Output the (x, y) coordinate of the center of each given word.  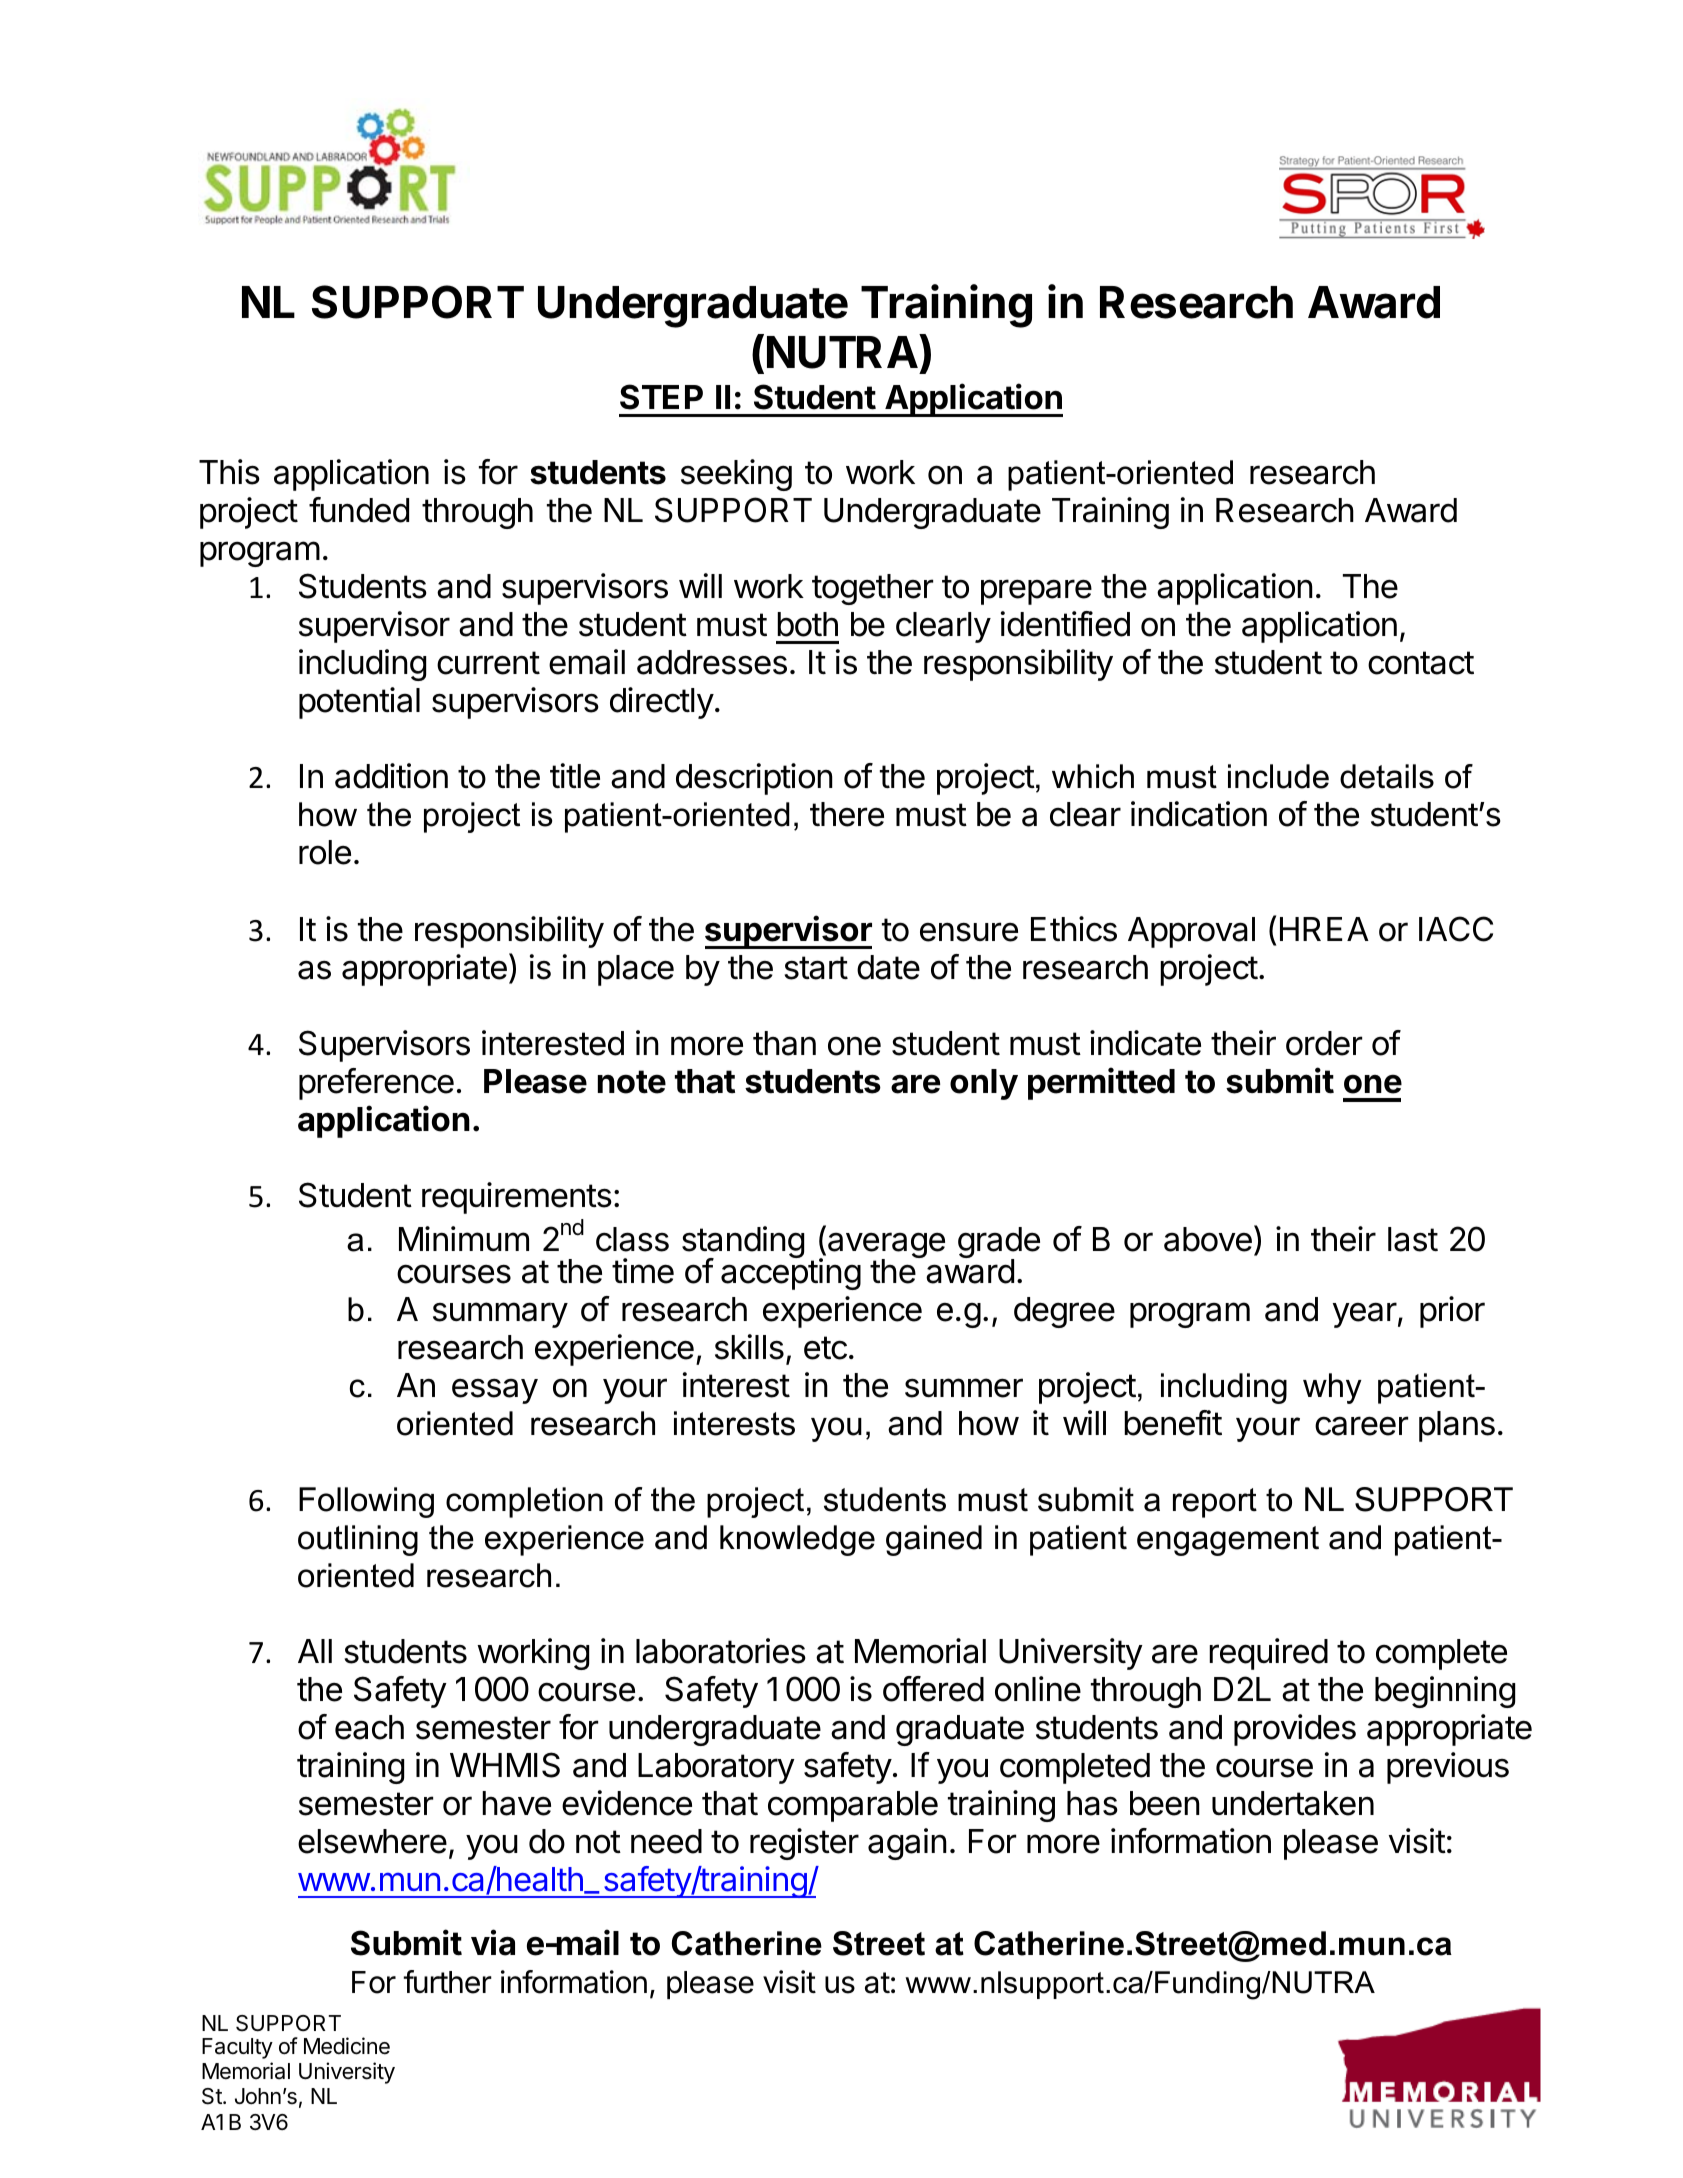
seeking (736, 475)
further (447, 1982)
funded (359, 510)
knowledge (797, 1540)
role (325, 852)
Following (366, 1502)
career (1361, 1426)
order (1324, 1043)
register (804, 1844)
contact (1421, 663)
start (816, 968)
